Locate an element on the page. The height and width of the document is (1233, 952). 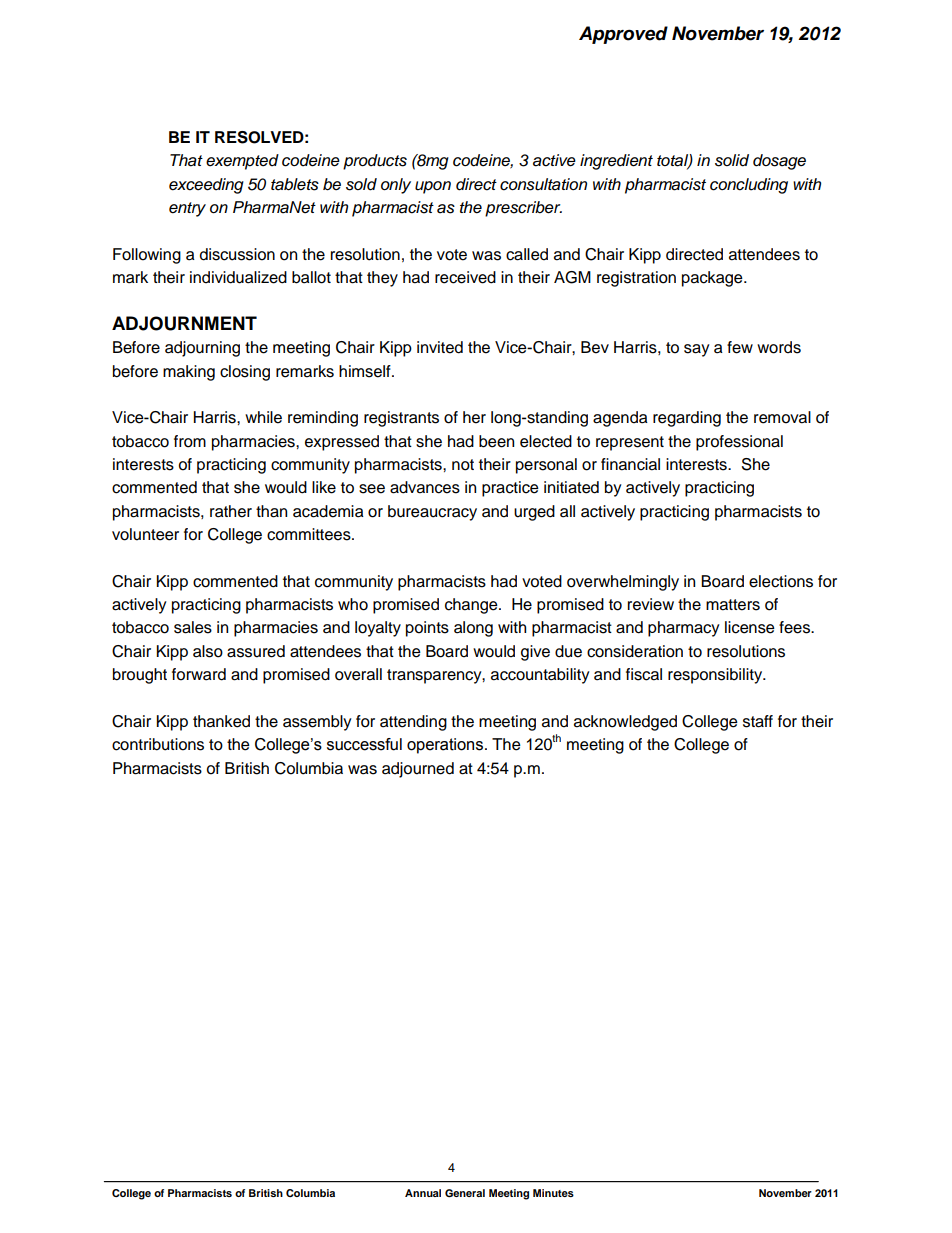
Annual is located at coordinates (423, 1193).
